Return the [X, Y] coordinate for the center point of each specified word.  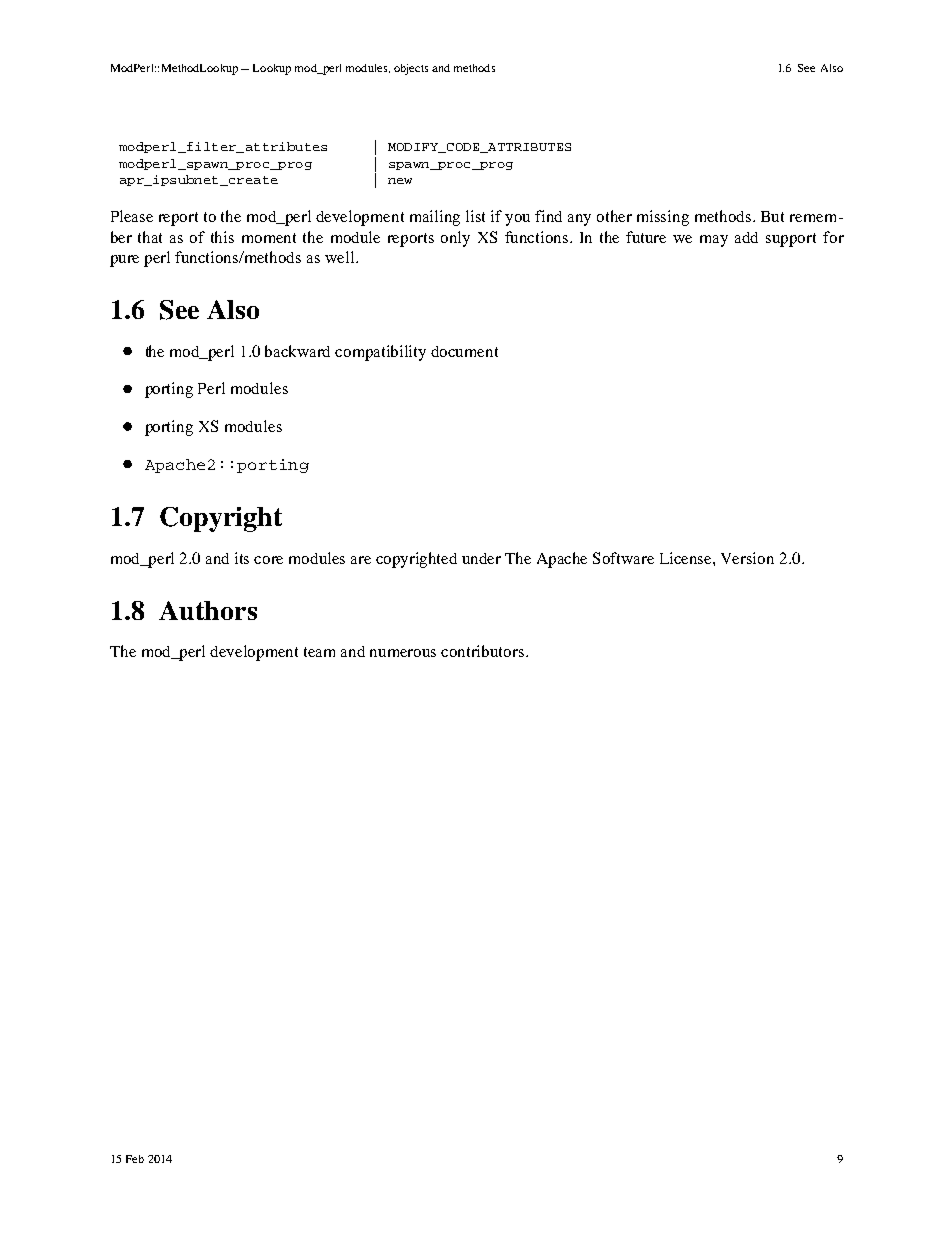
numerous [403, 653]
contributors [484, 651]
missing [663, 218]
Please [132, 216]
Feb [135, 1159]
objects [411, 69]
